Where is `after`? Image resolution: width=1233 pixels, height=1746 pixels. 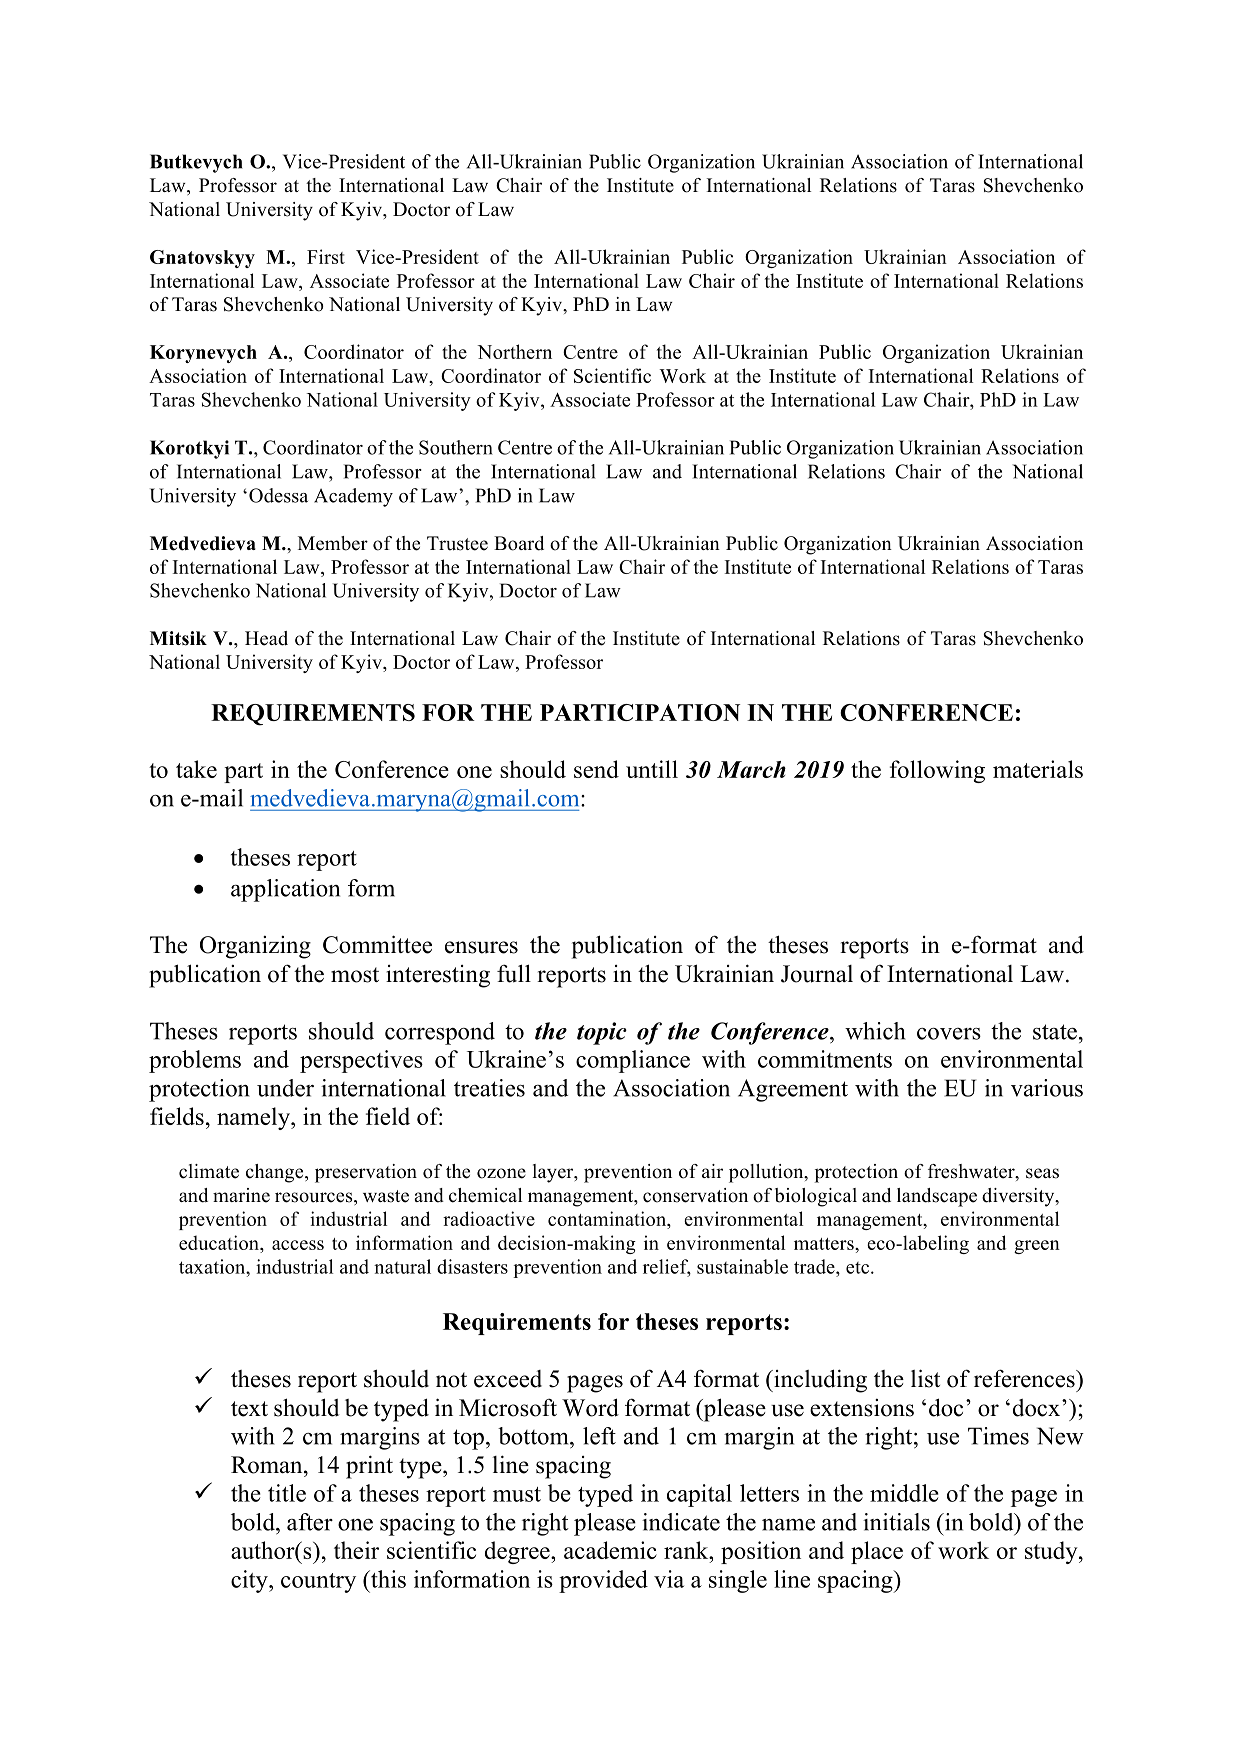
after is located at coordinates (310, 1522).
